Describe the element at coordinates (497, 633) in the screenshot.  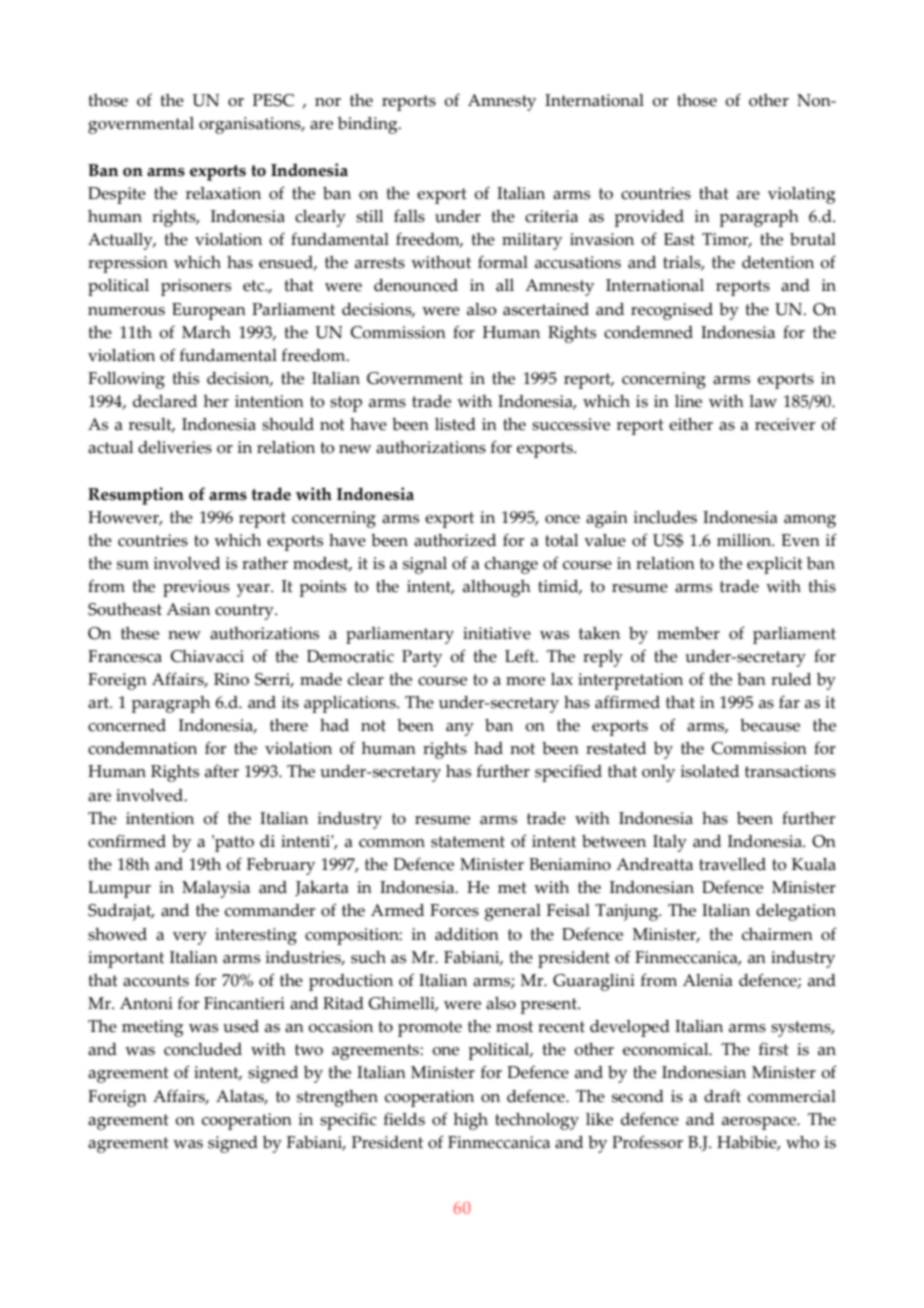
I see `initiative` at that location.
